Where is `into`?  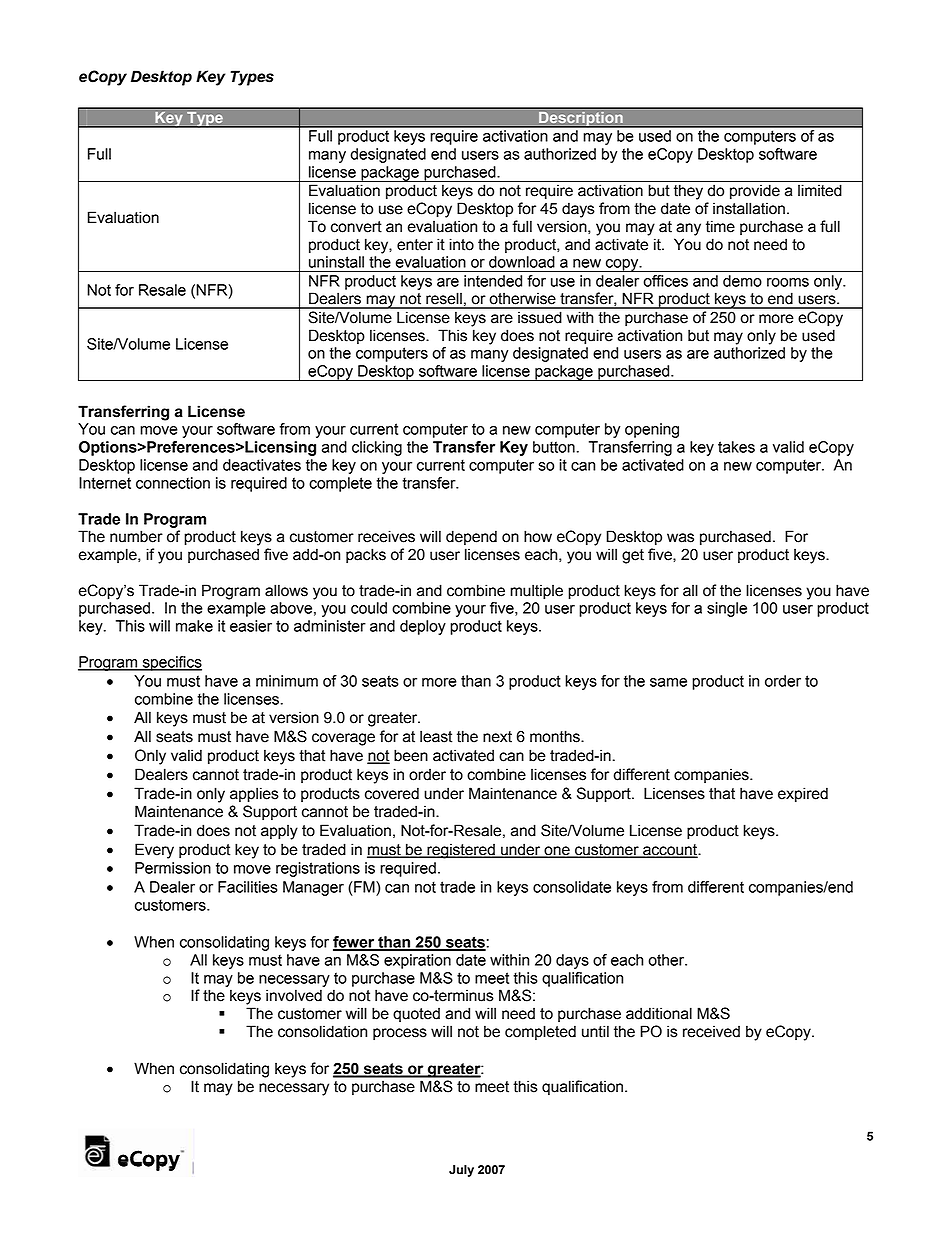
into is located at coordinates (461, 244).
